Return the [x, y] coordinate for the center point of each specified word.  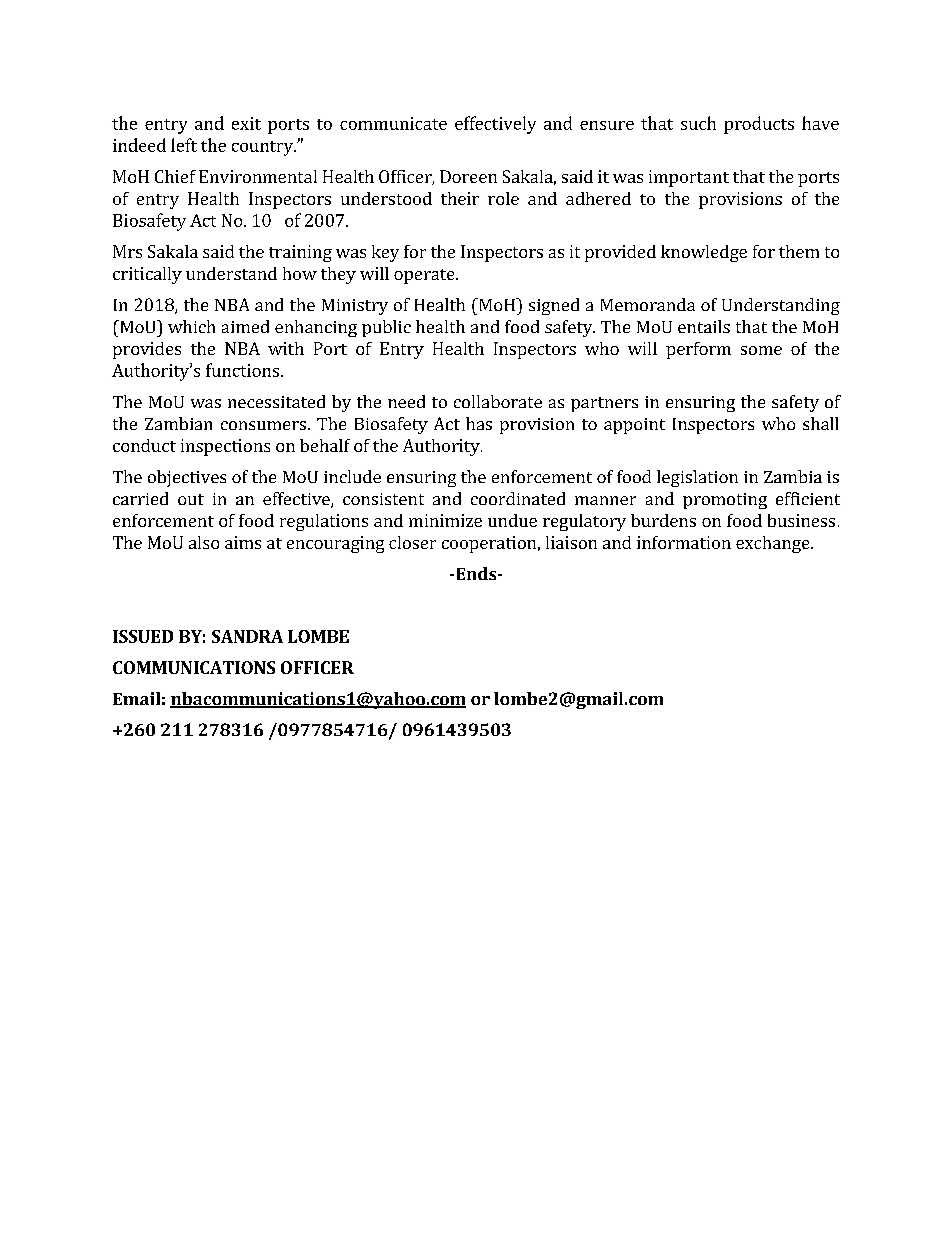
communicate [393, 123]
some [761, 350]
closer [412, 542]
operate [425, 276]
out [191, 499]
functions [242, 370]
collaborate [498, 401]
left [184, 145]
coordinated [518, 498]
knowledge [704, 253]
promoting [725, 501]
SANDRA [247, 636]
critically [147, 275]
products [759, 125]
